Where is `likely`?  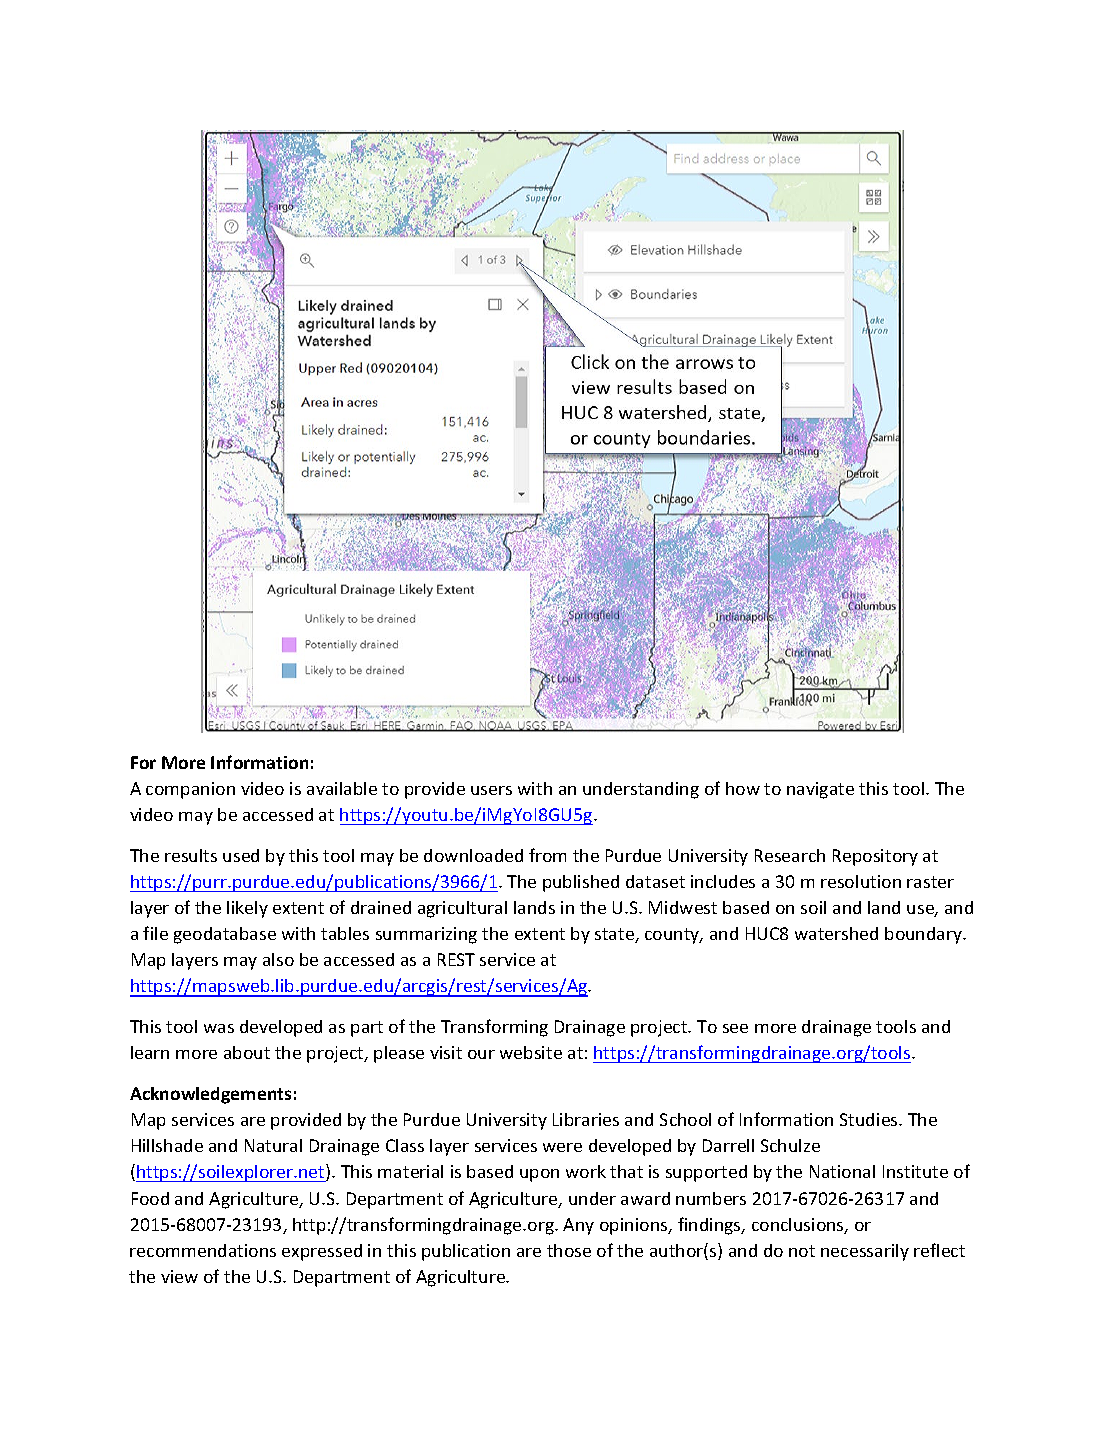 likely is located at coordinates (247, 909).
